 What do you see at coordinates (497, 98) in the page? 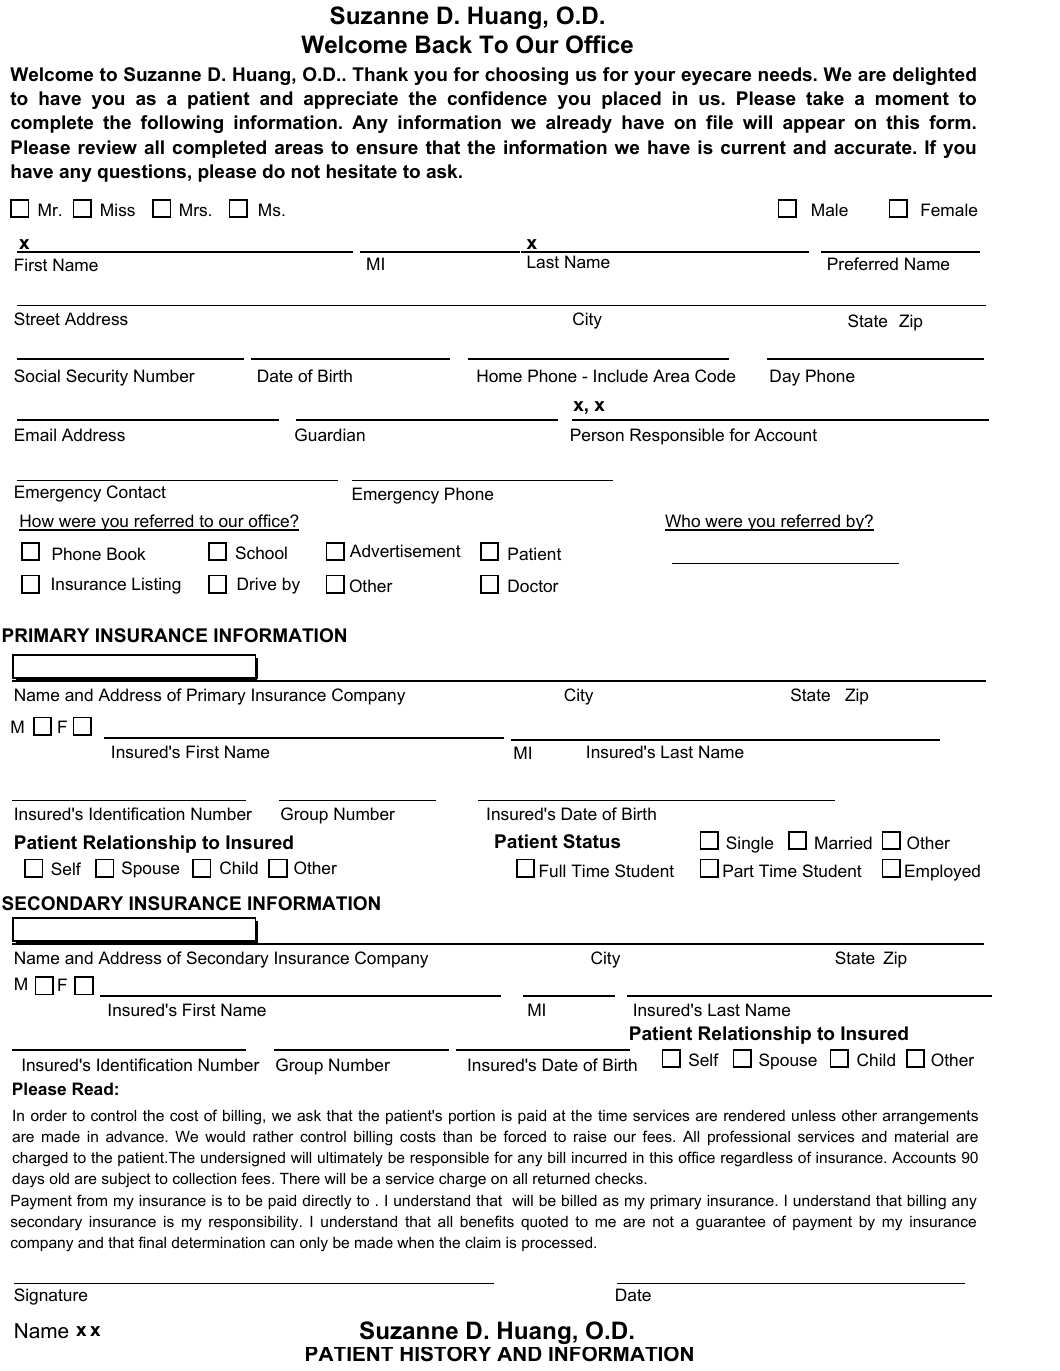
I see `confidence` at bounding box center [497, 98].
